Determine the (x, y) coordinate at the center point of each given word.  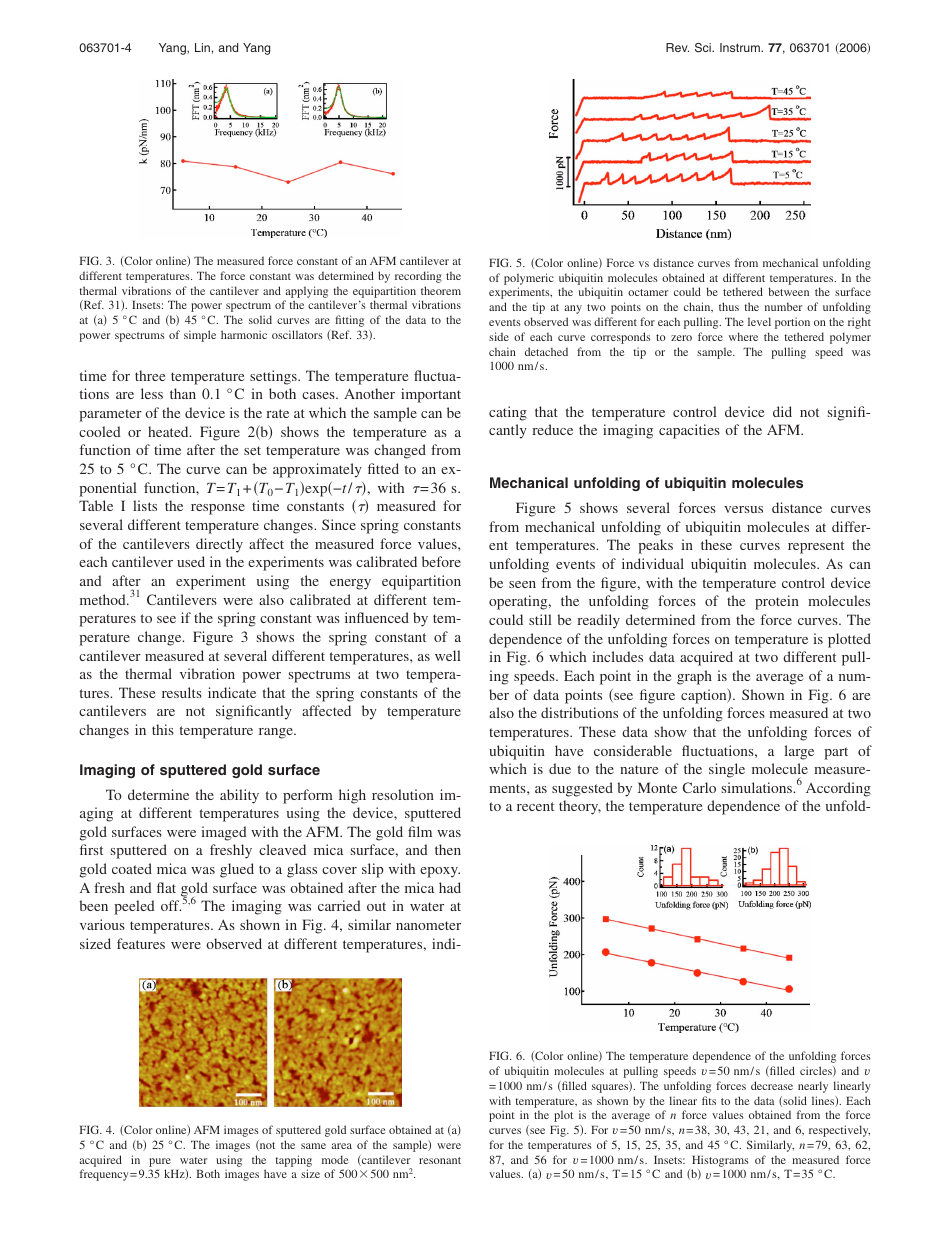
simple (200, 336)
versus (743, 509)
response (218, 509)
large (799, 752)
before (441, 561)
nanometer (428, 925)
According (838, 789)
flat (166, 887)
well (448, 655)
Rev (677, 47)
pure (160, 1162)
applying (307, 292)
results (182, 692)
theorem (441, 290)
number (783, 306)
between (789, 291)
